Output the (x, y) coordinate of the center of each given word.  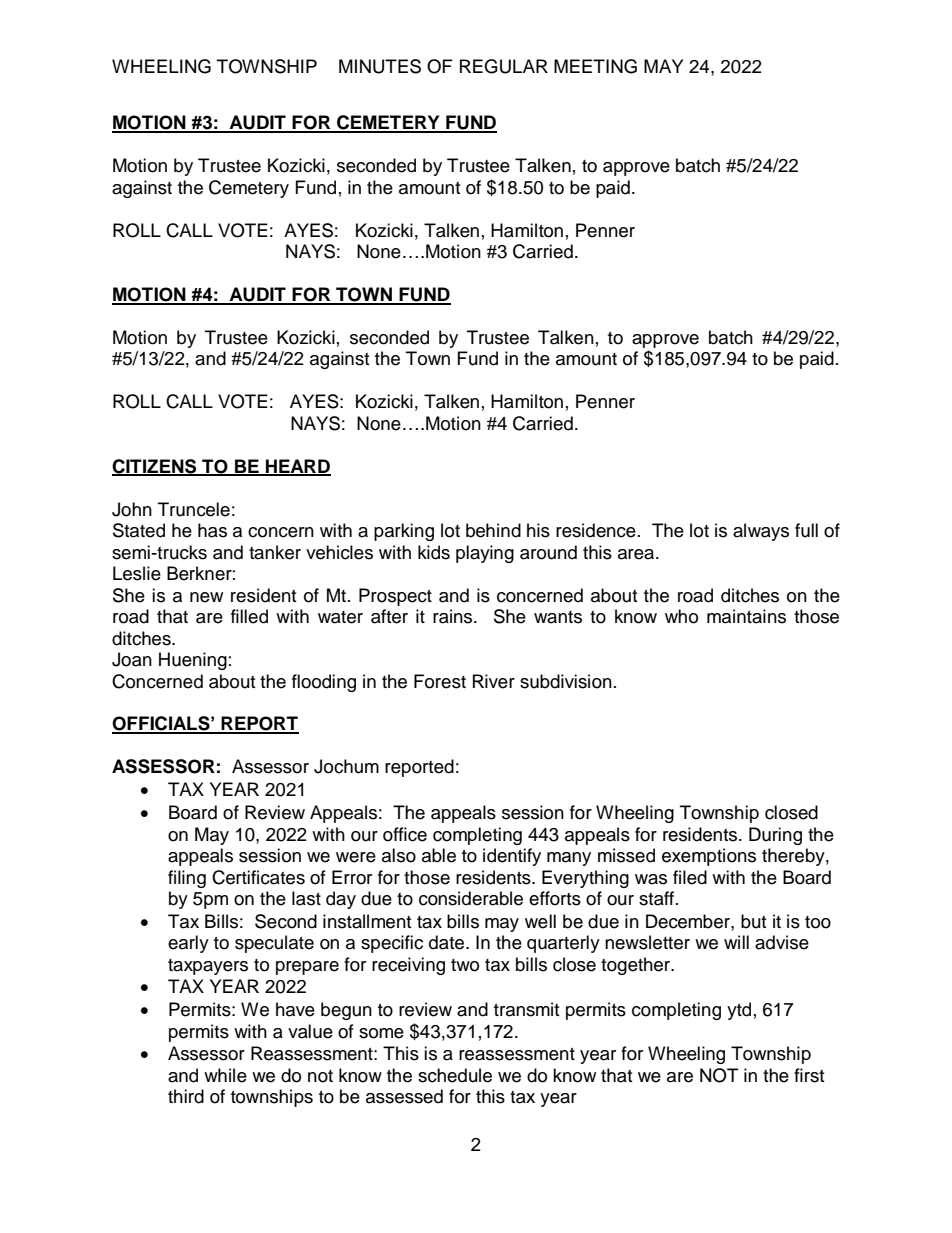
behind (493, 530)
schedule (455, 1075)
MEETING (595, 66)
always (761, 532)
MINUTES (380, 66)
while (225, 1075)
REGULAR (504, 66)
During (775, 836)
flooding (324, 683)
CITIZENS (155, 467)
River (494, 681)
